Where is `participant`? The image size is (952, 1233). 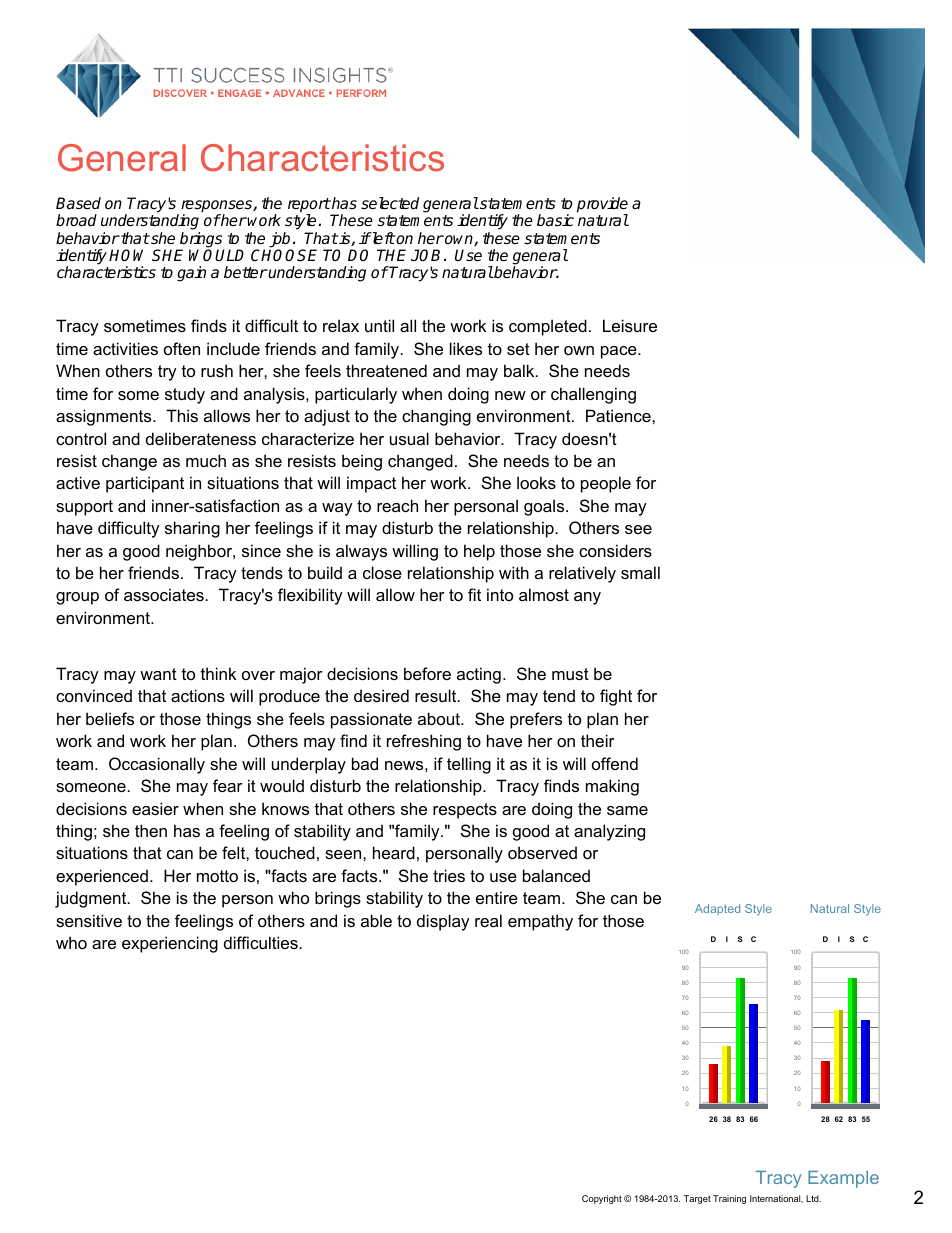
participant is located at coordinates (145, 484).
